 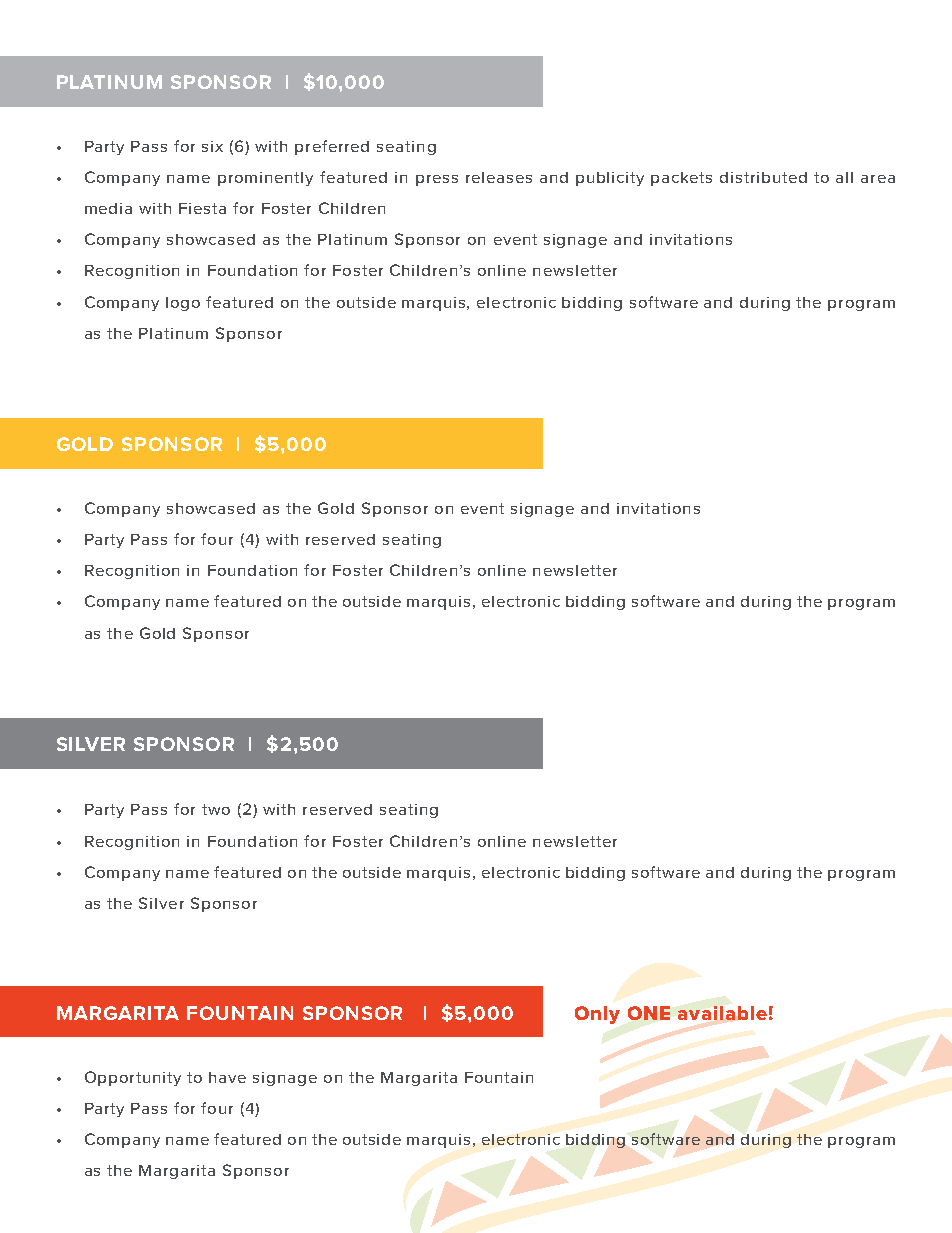 What do you see at coordinates (499, 177) in the document?
I see `releases` at bounding box center [499, 177].
